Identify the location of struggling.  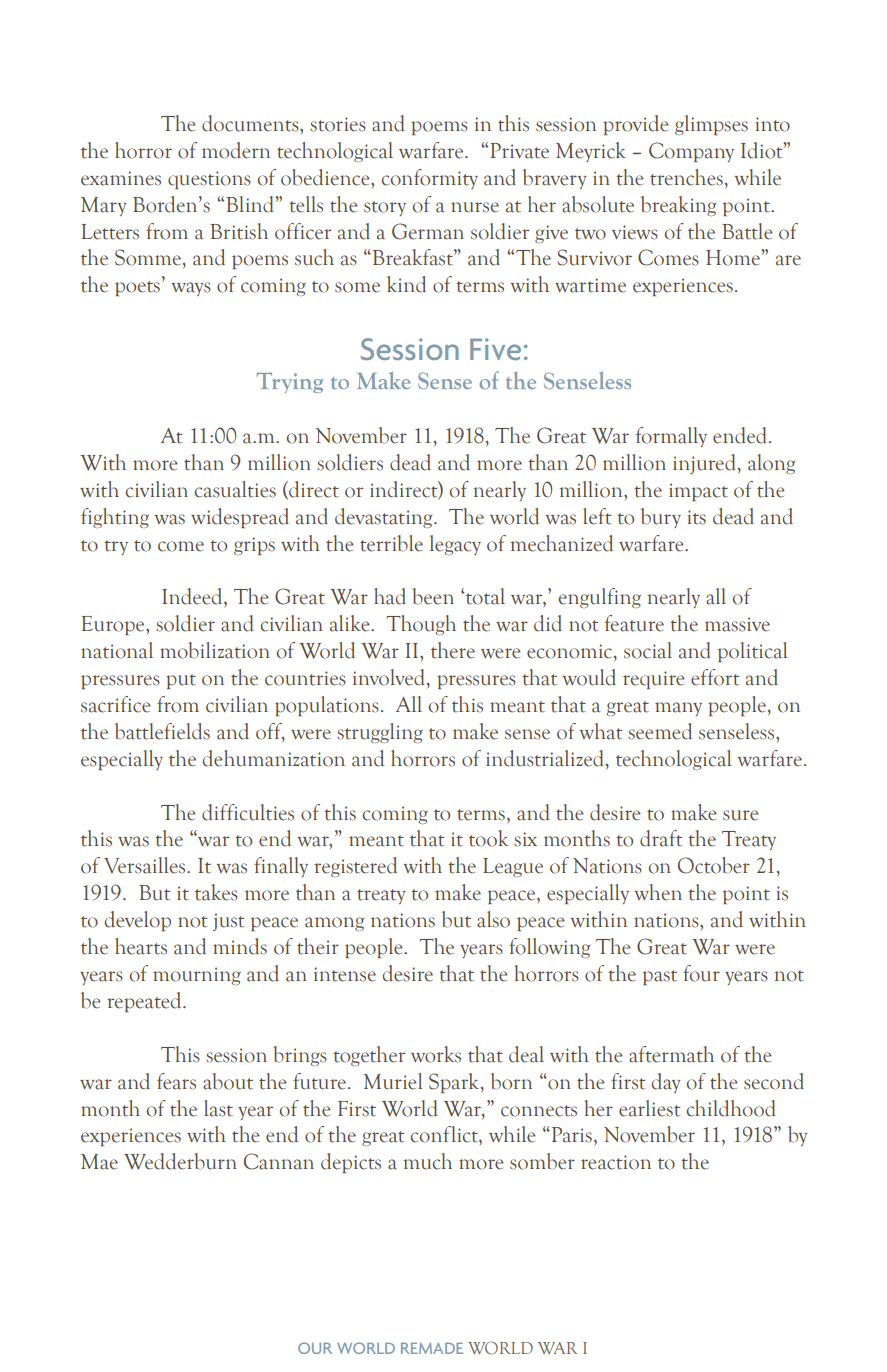
(380, 733).
